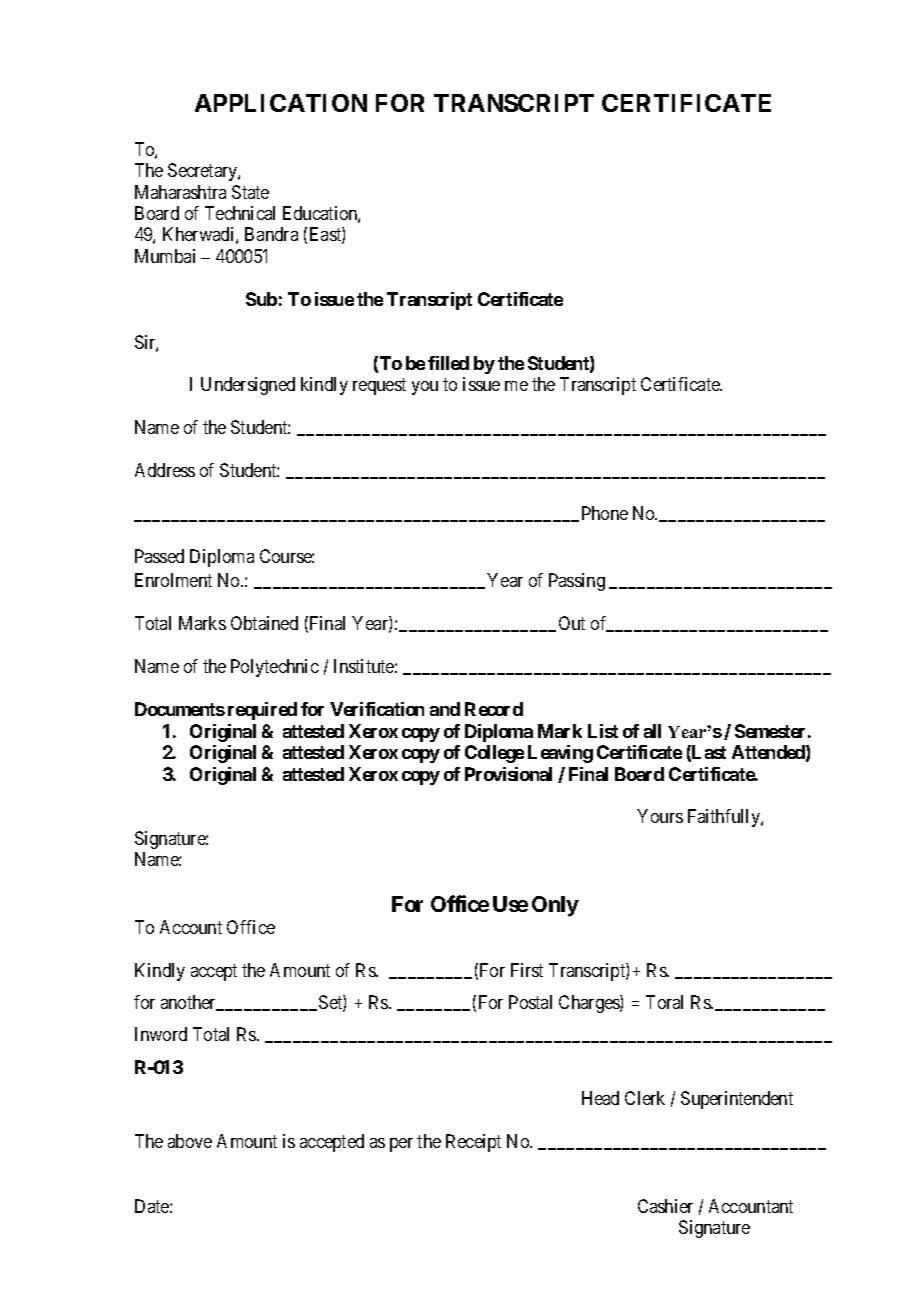 The image size is (924, 1307). What do you see at coordinates (281, 103) in the screenshot?
I see `APPLICATION` at bounding box center [281, 103].
